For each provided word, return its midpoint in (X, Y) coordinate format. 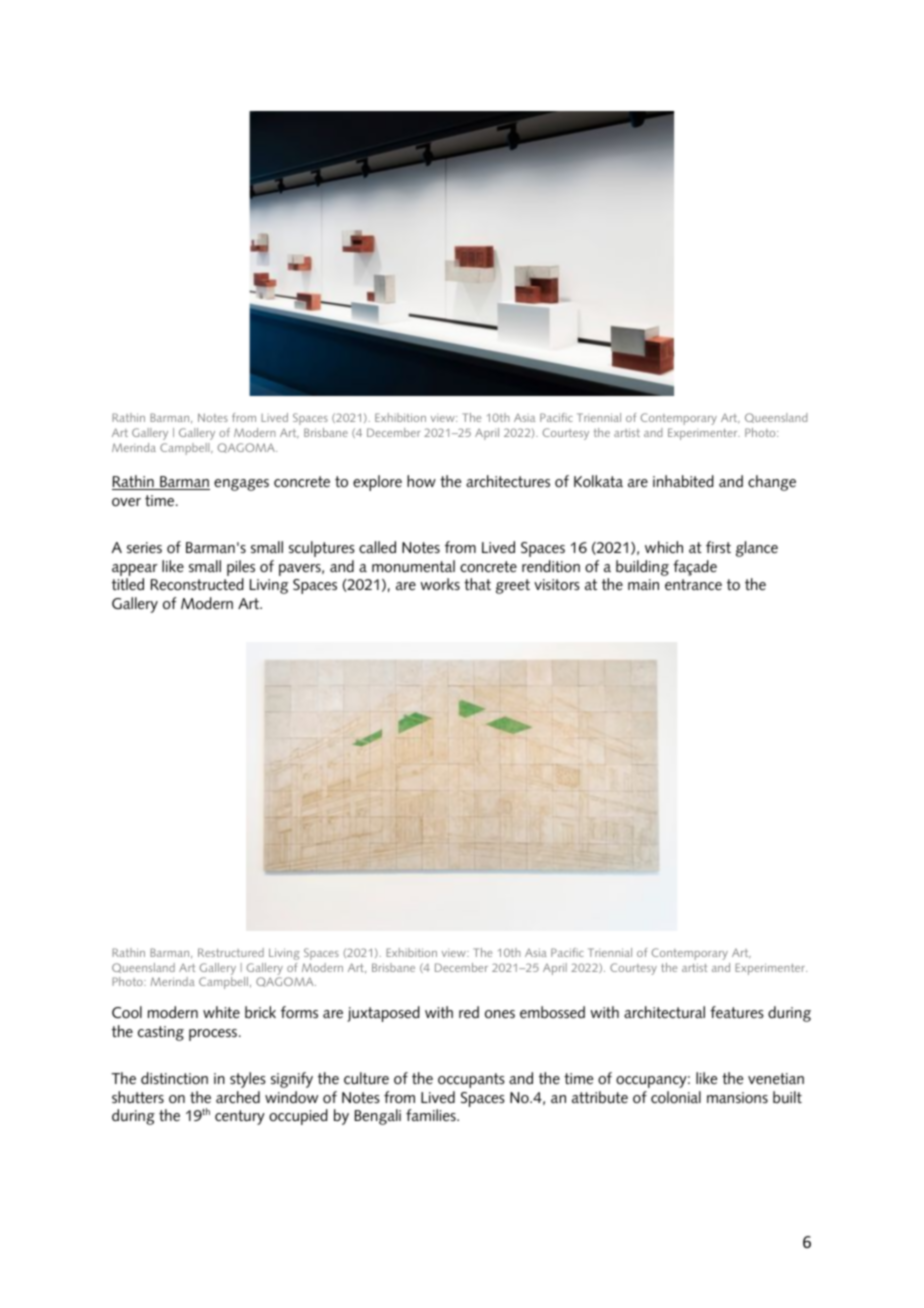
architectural (664, 1012)
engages (241, 485)
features (737, 1012)
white (221, 1012)
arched (238, 1097)
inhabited (683, 481)
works (440, 584)
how (421, 481)
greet (513, 586)
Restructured (231, 952)
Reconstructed (197, 584)
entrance (693, 585)
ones (500, 1014)
